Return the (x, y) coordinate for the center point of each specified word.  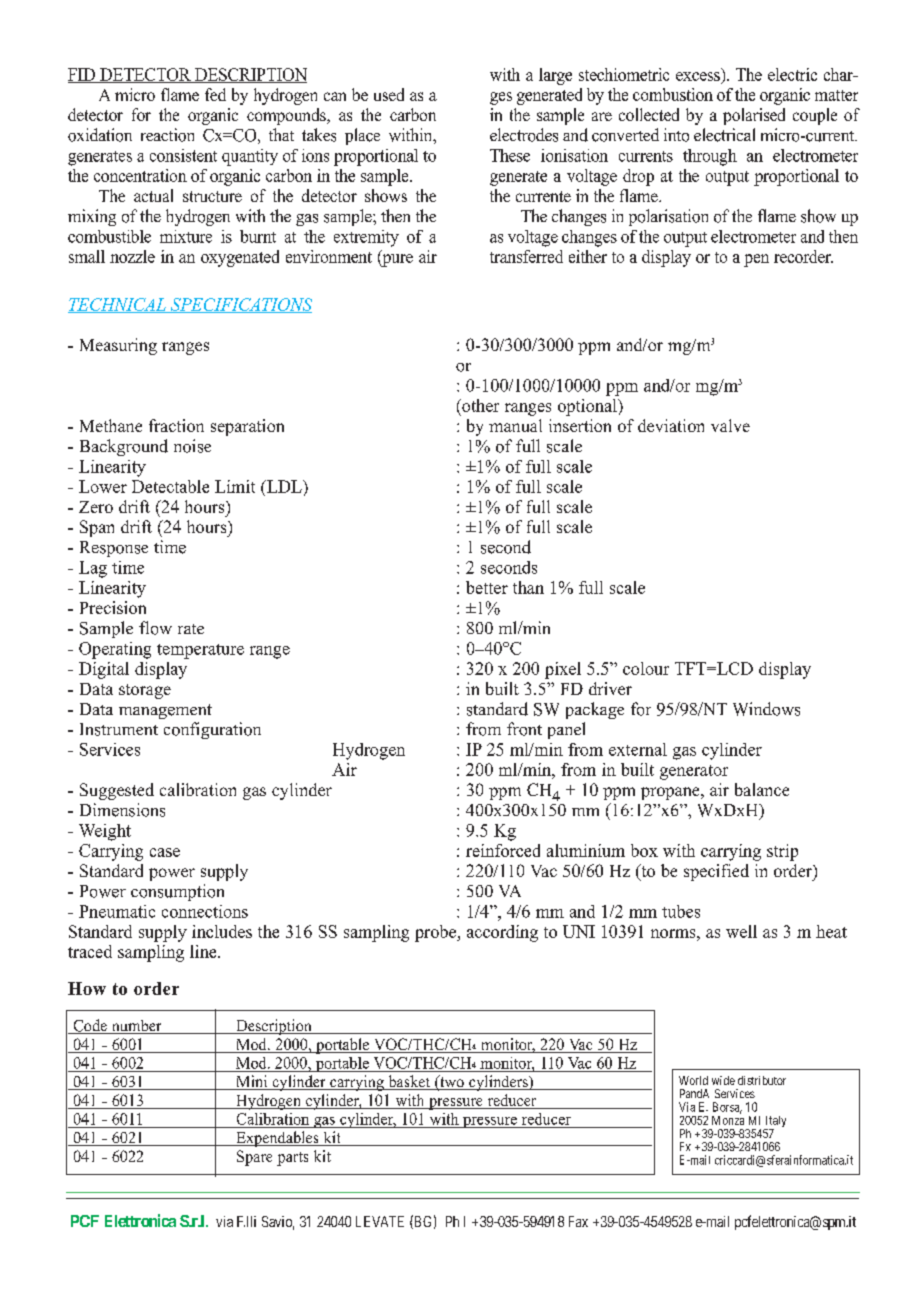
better (487, 587)
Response (114, 549)
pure (396, 260)
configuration (212, 730)
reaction (167, 135)
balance (762, 789)
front (524, 729)
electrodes (524, 135)
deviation (671, 425)
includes (222, 931)
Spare (254, 1158)
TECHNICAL (118, 305)
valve (730, 425)
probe (437, 933)
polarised (754, 116)
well (741, 931)
